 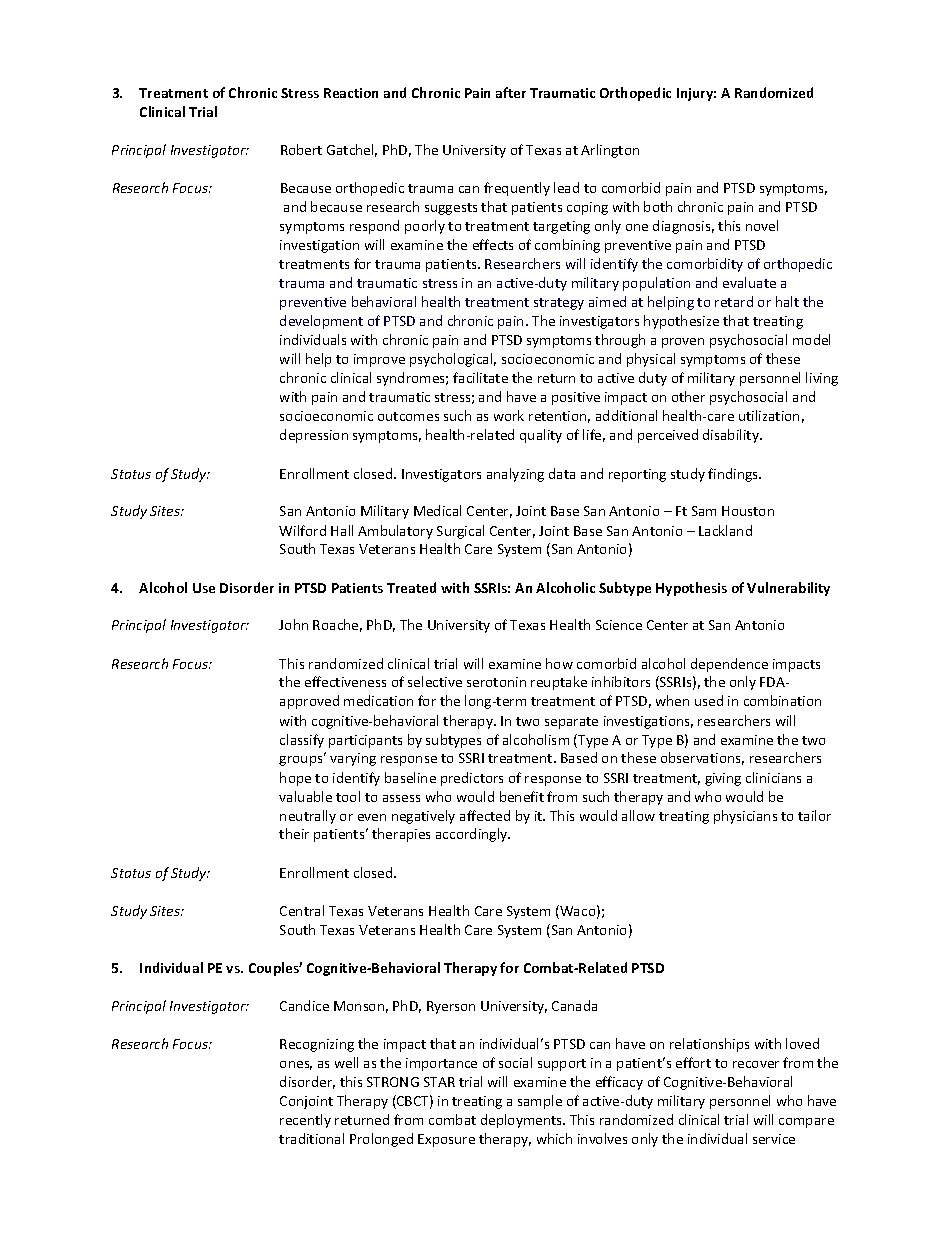 What do you see at coordinates (351, 93) in the screenshot?
I see `Reaction` at bounding box center [351, 93].
